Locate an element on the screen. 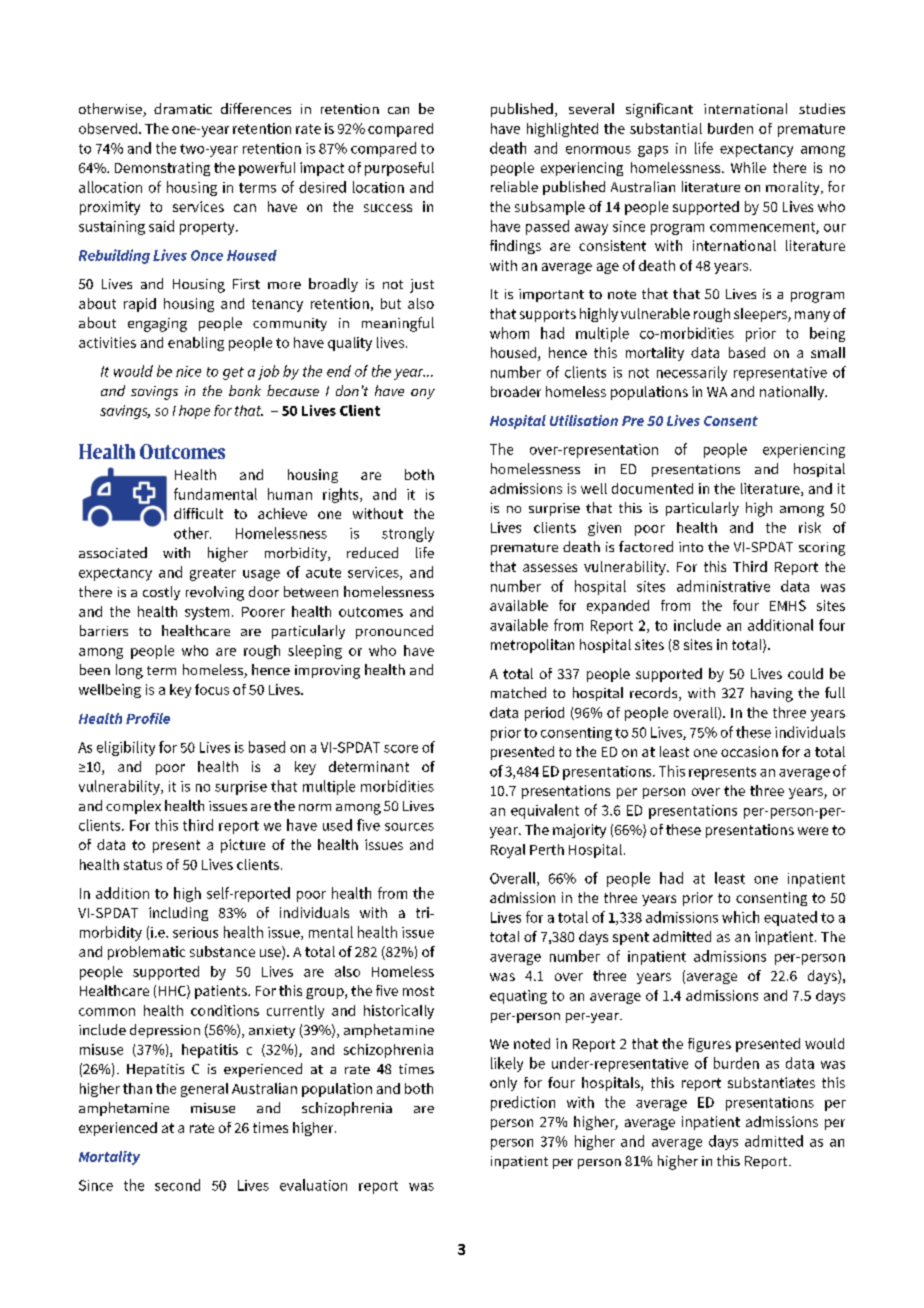  prediction is located at coordinates (523, 1103).
